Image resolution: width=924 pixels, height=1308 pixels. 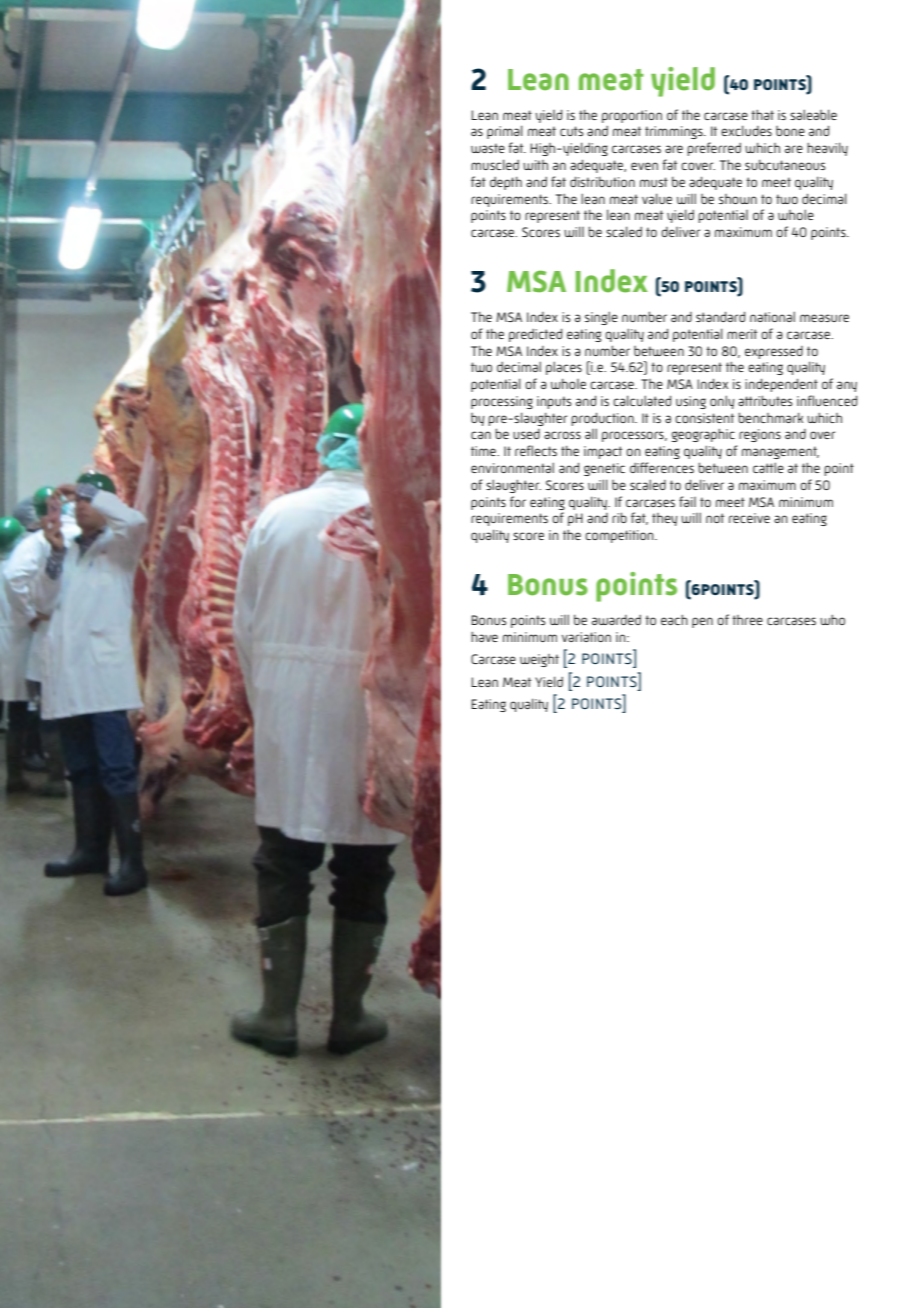 What do you see at coordinates (781, 385) in the screenshot?
I see `independent` at bounding box center [781, 385].
